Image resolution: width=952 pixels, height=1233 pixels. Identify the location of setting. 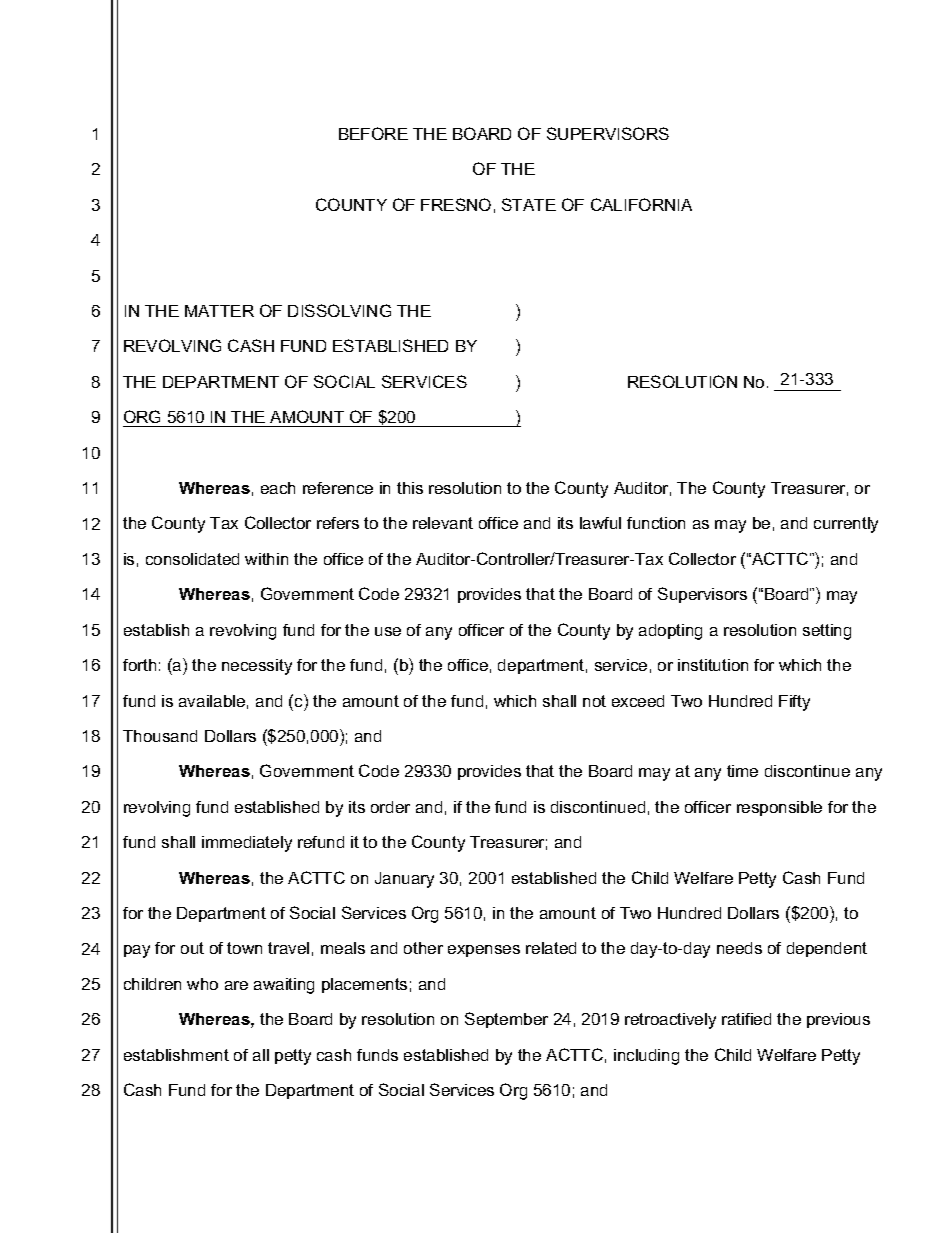
(827, 632).
